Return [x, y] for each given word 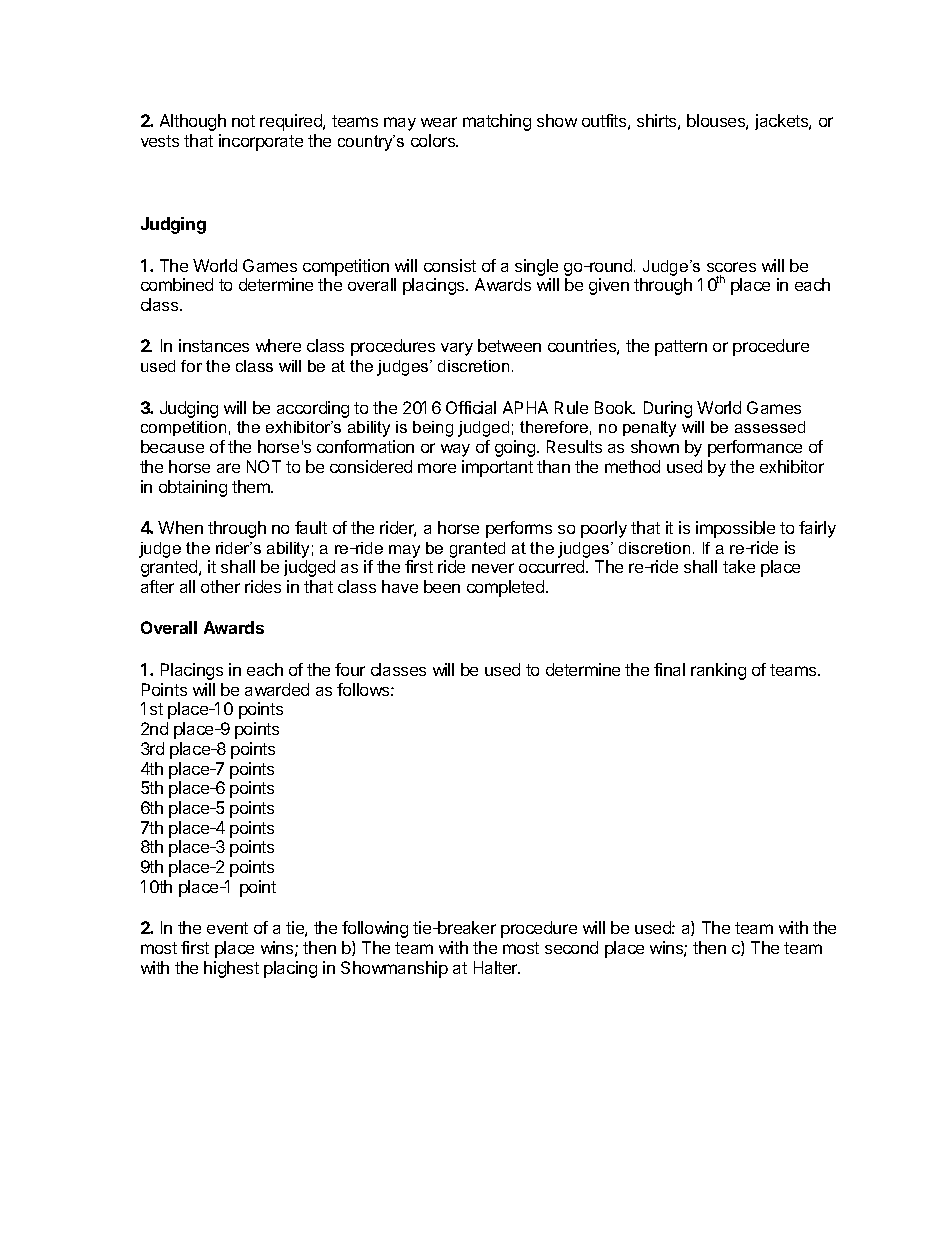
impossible [735, 529]
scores [731, 267]
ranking [718, 671]
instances [214, 345]
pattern [681, 348]
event [227, 928]
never [493, 568]
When [180, 527]
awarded [277, 689]
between [509, 345]
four [350, 669]
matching [497, 122]
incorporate [261, 142]
